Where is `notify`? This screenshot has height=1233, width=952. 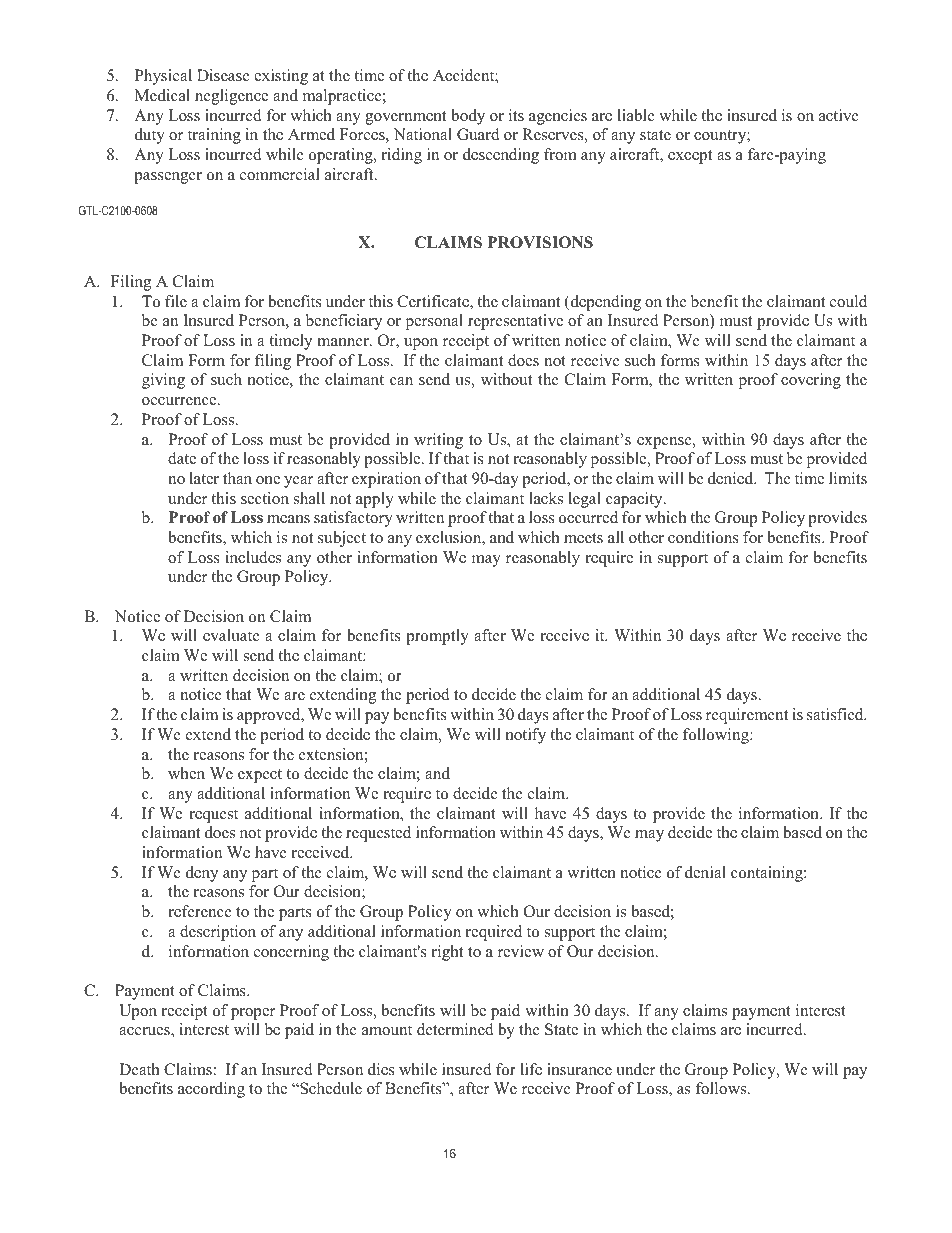
notify is located at coordinates (526, 736).
